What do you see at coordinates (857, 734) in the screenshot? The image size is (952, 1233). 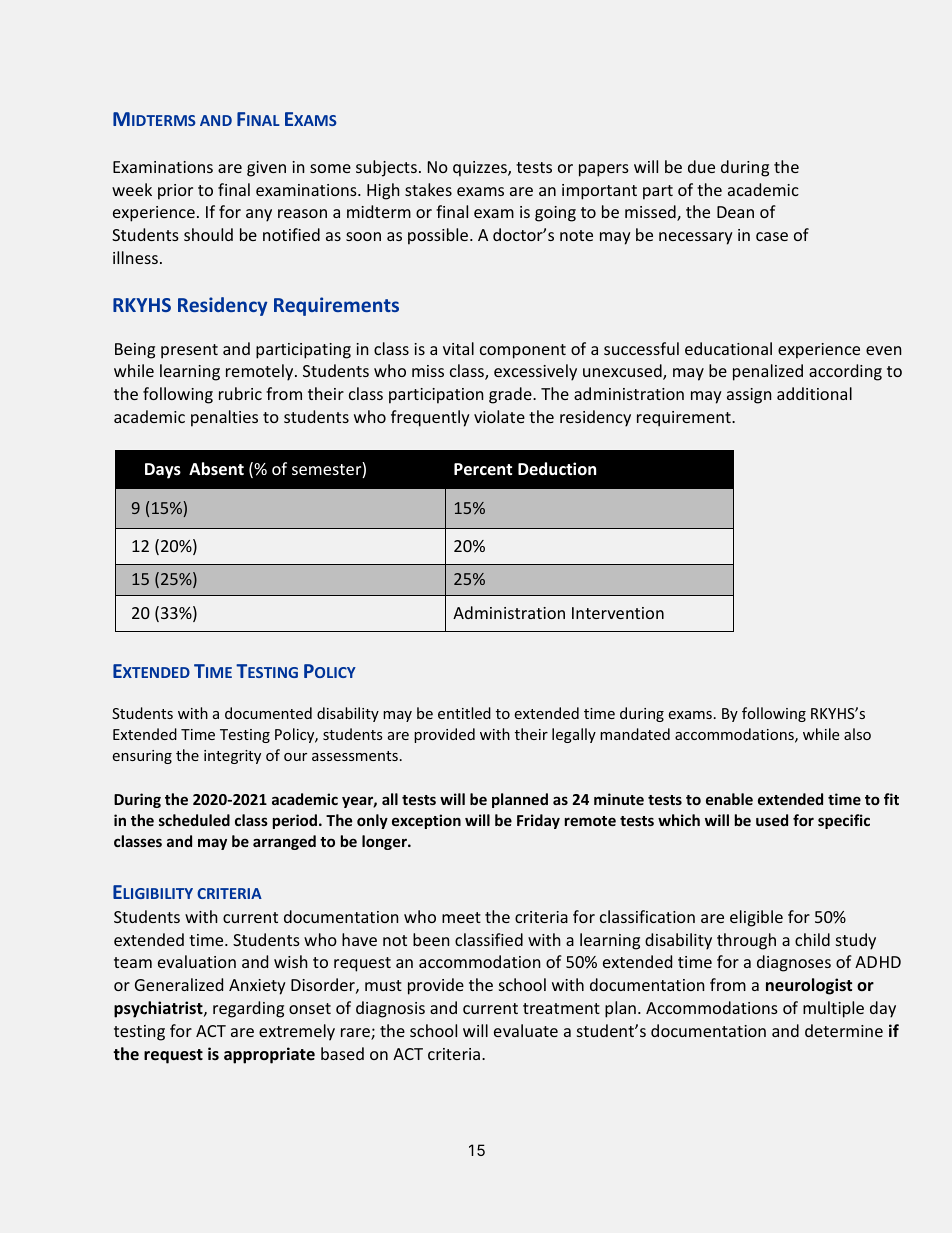 I see `also` at bounding box center [857, 734].
